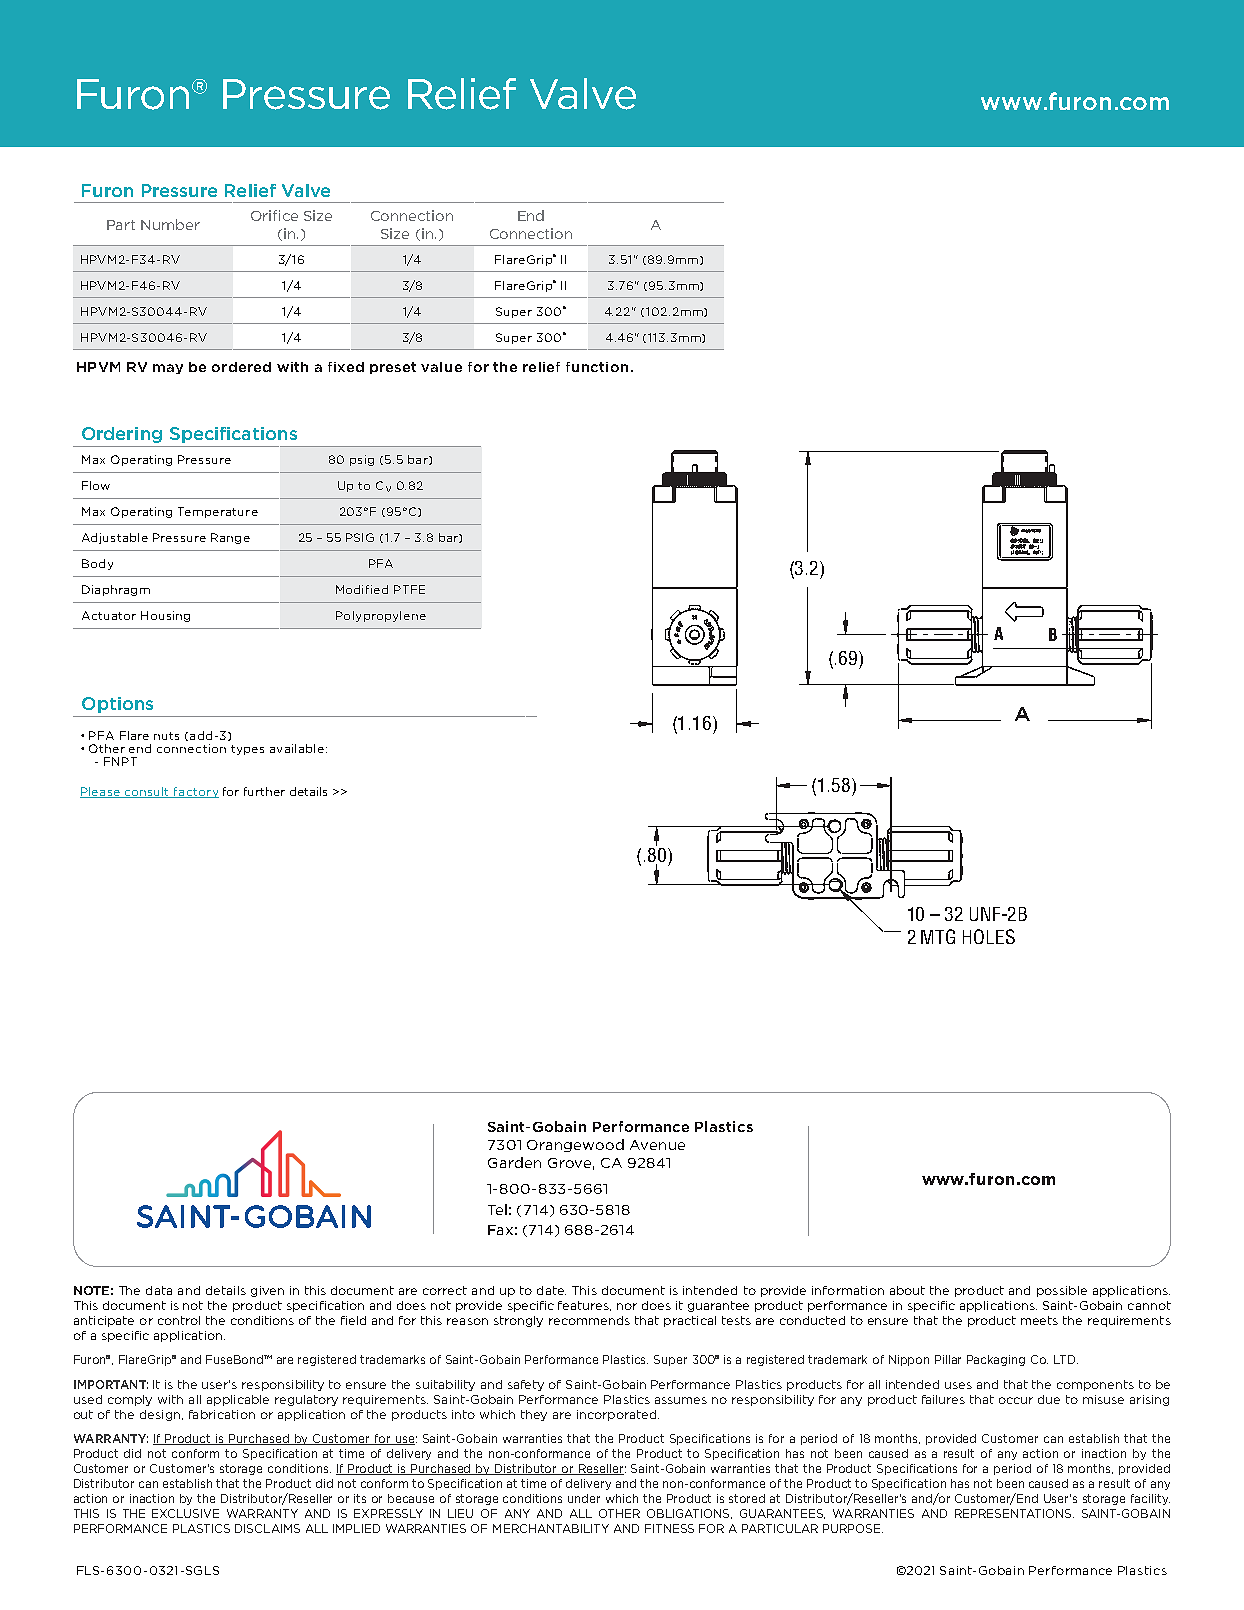 The height and width of the screenshot is (1610, 1244). Describe the element at coordinates (195, 792) in the screenshot. I see `factory` at that location.
